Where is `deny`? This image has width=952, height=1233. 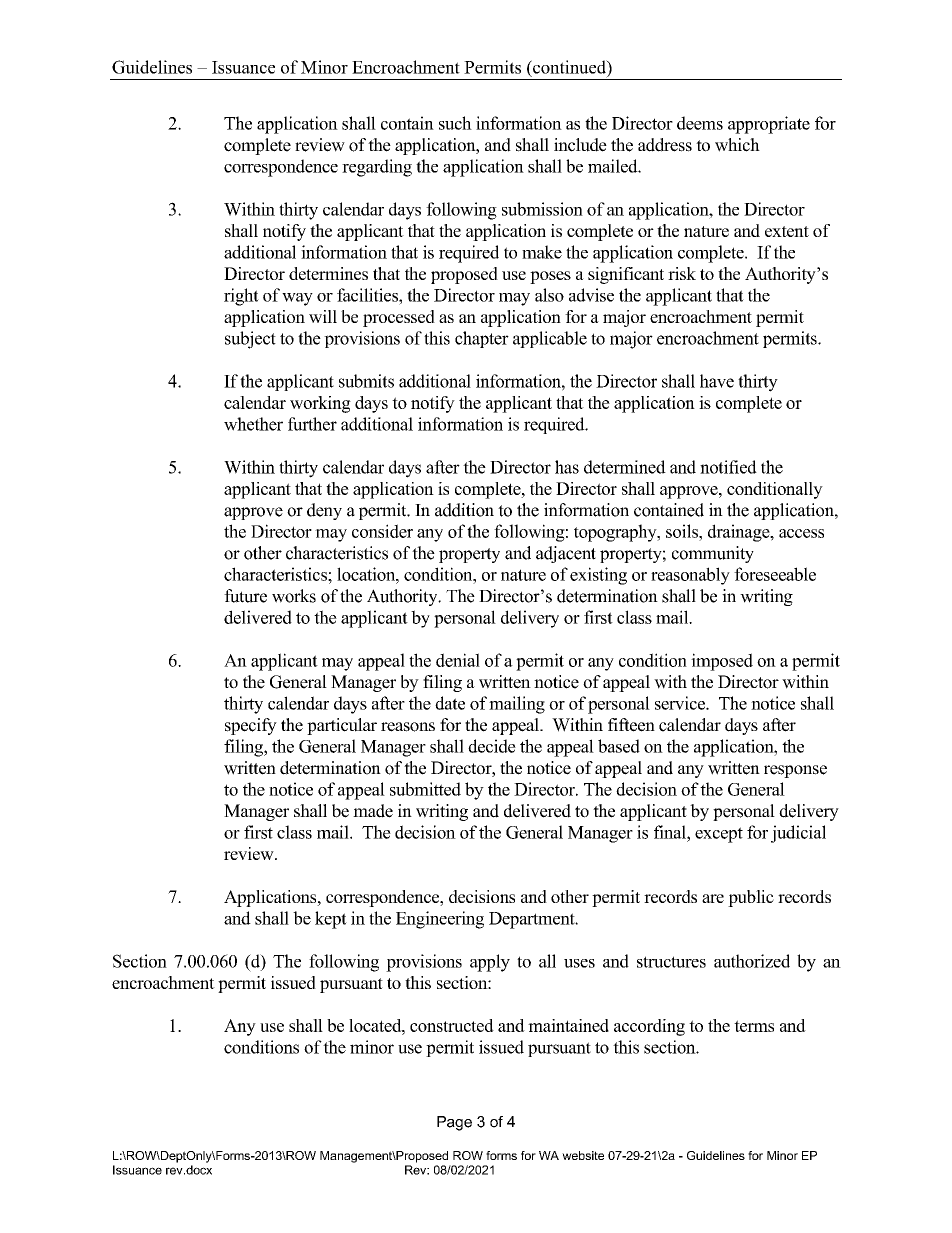
deny is located at coordinates (324, 511).
